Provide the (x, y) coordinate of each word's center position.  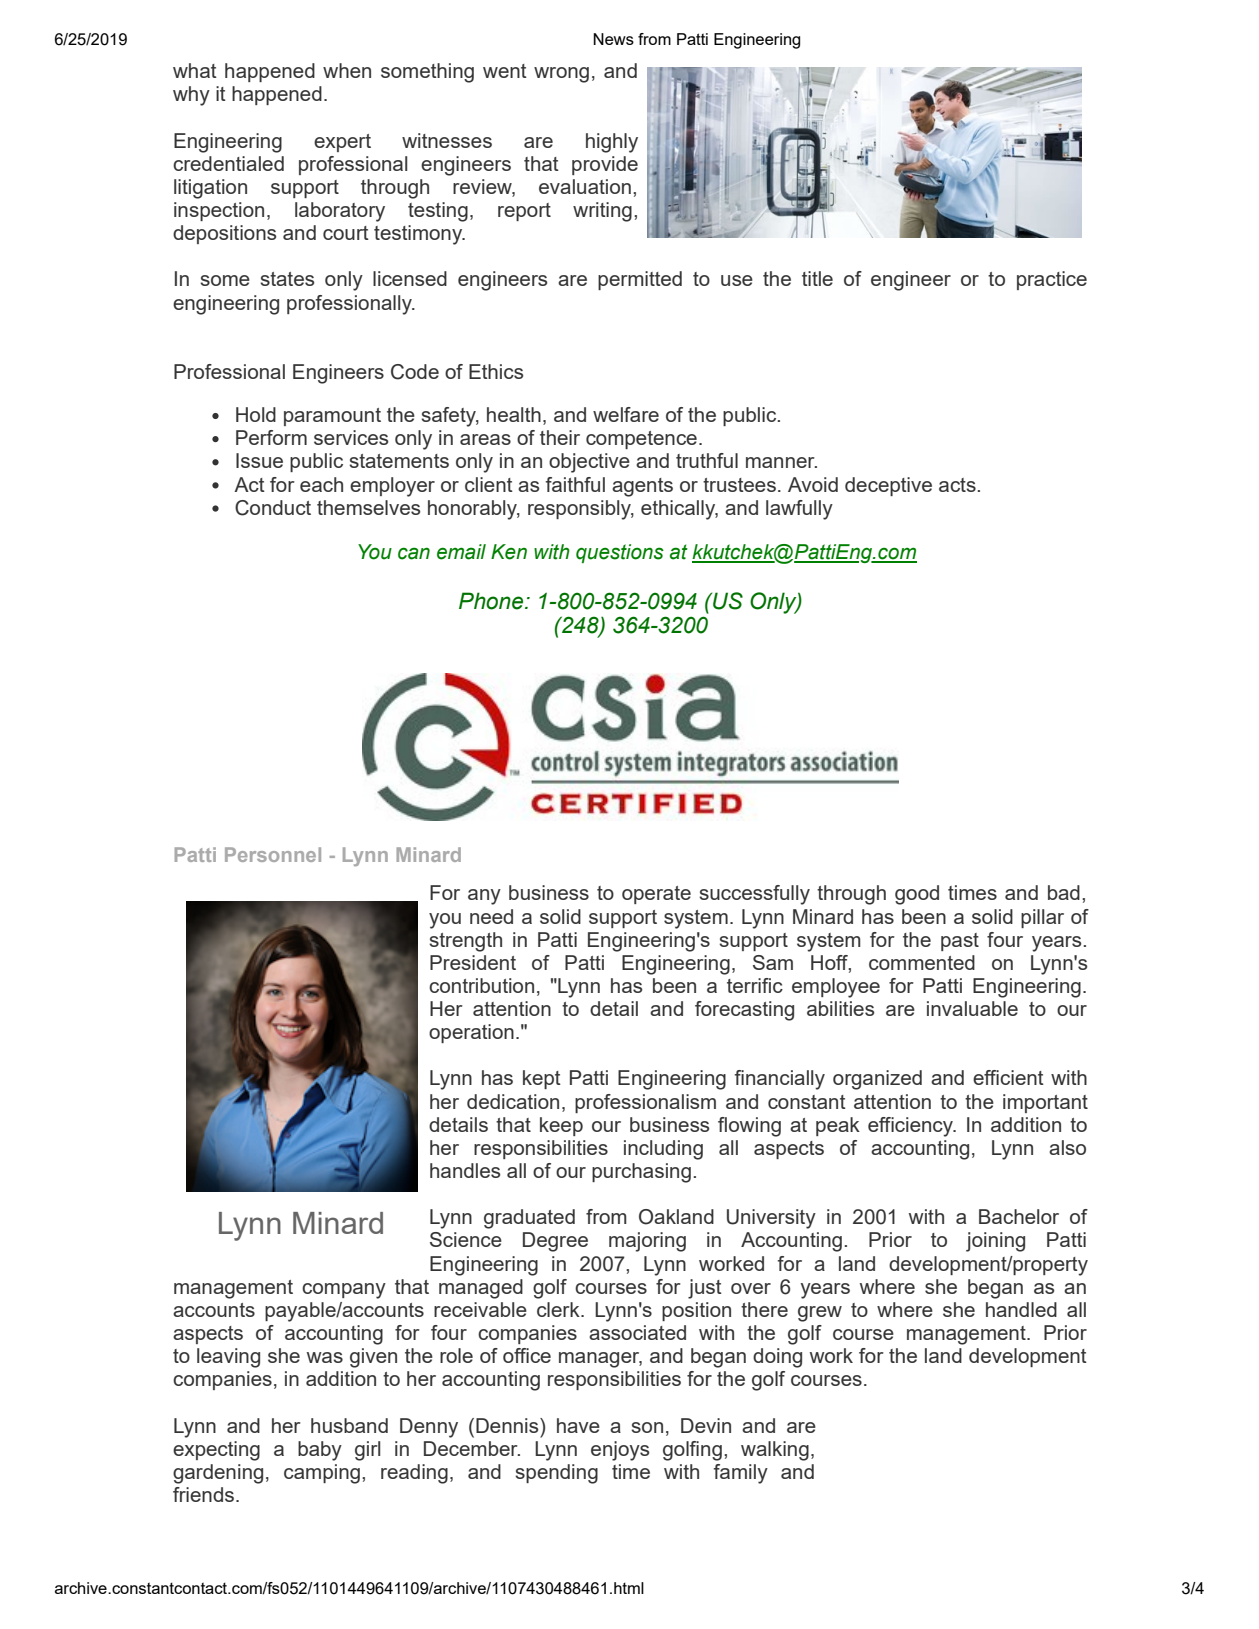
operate (656, 895)
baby (320, 1451)
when (347, 70)
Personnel (273, 854)
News (613, 39)
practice (1052, 280)
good (917, 895)
